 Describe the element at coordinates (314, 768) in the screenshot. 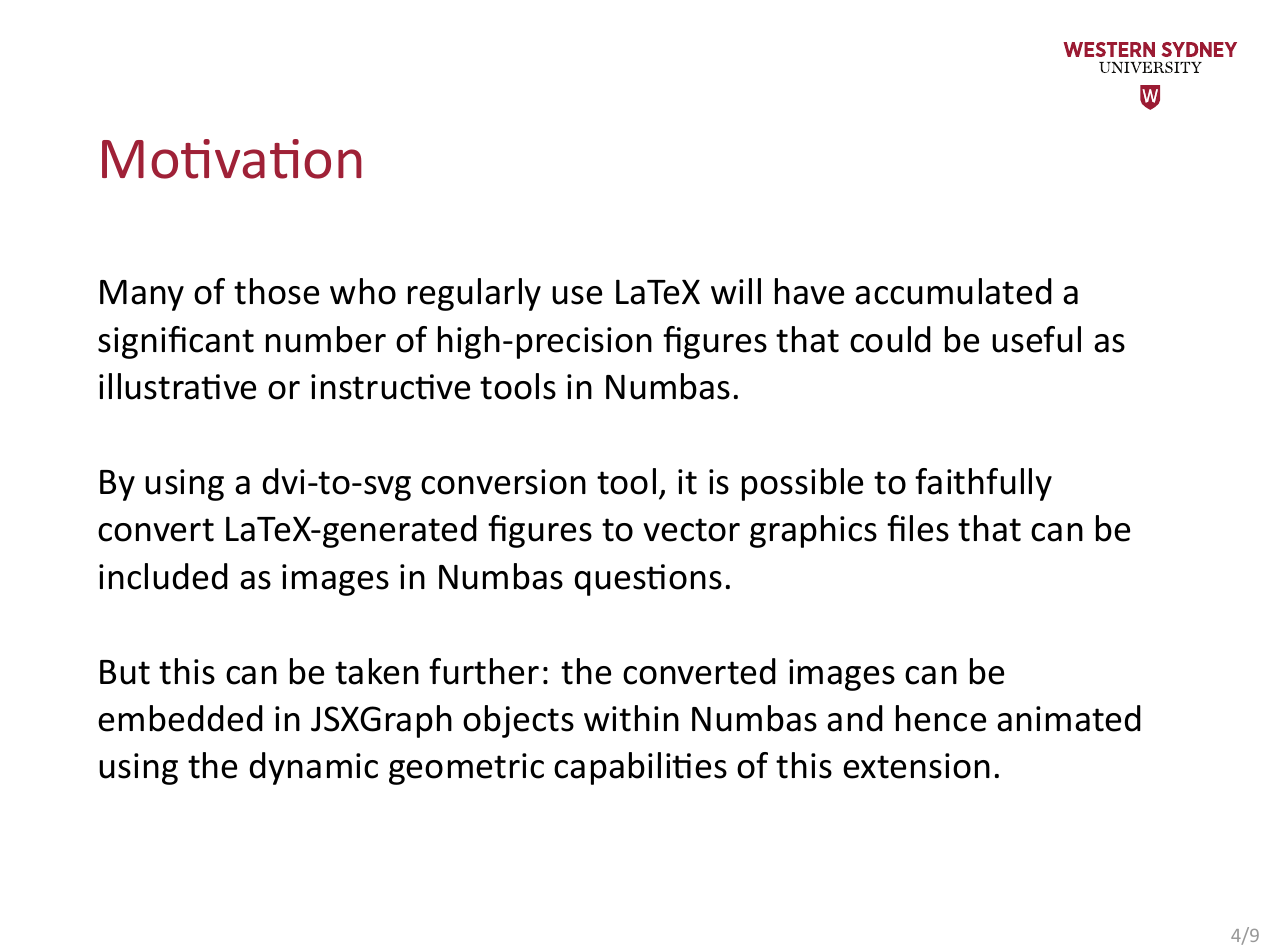

I see `dynamic` at that location.
